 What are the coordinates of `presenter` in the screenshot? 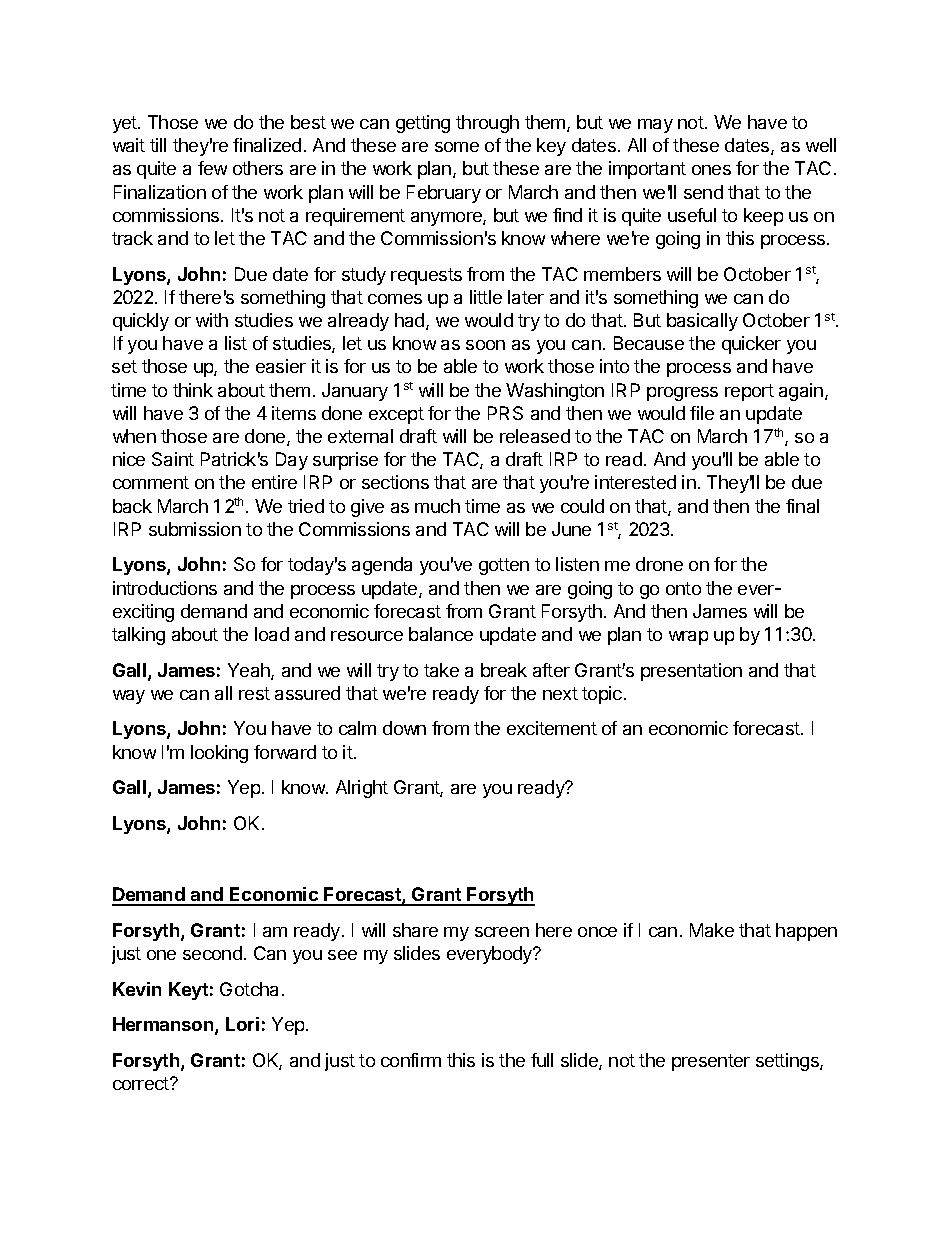 It's located at (711, 1062).
